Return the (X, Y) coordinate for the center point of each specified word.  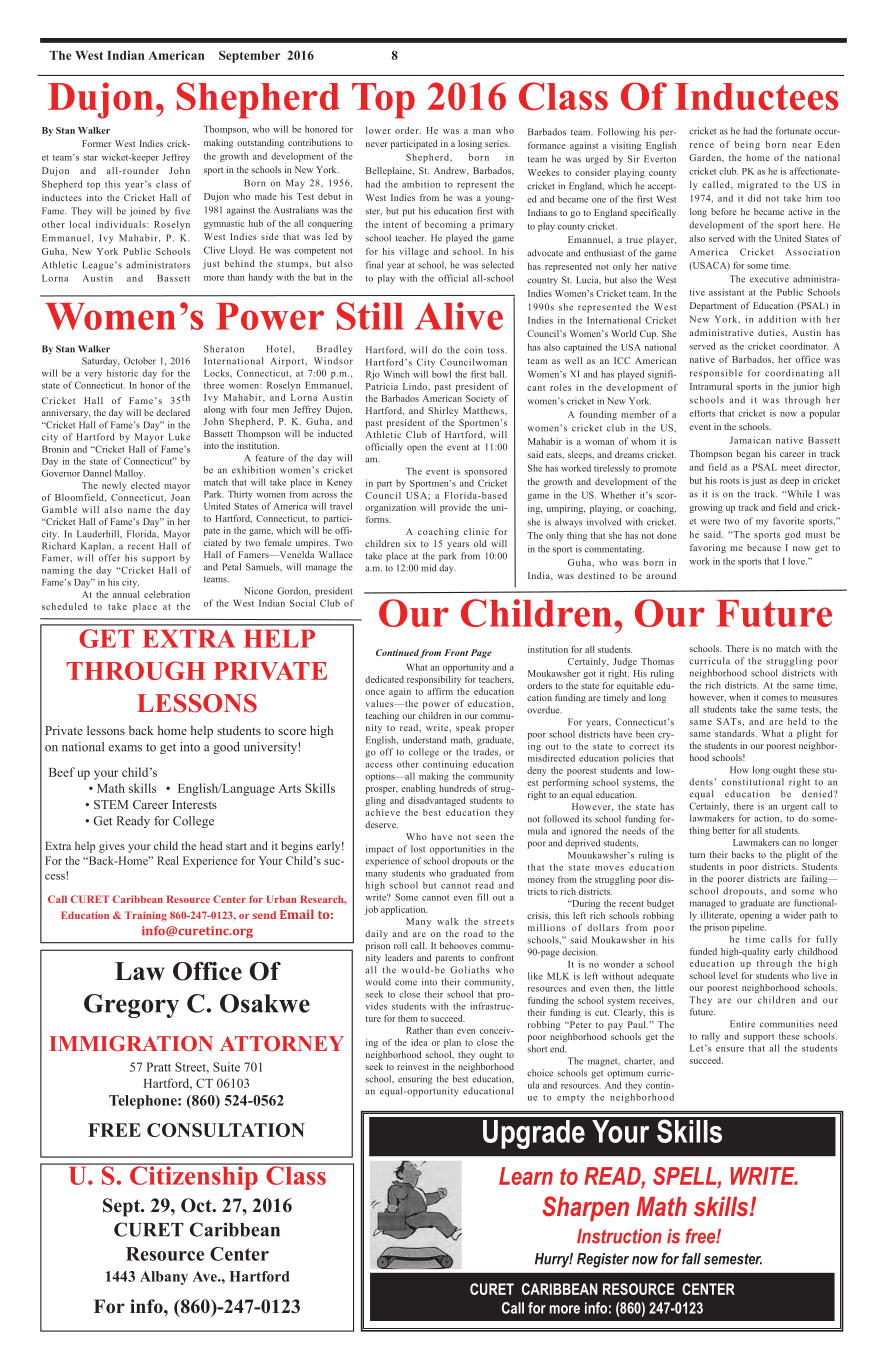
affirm (440, 691)
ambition (421, 184)
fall (691, 1259)
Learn (526, 1176)
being (747, 145)
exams (125, 748)
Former (96, 143)
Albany (164, 1278)
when (739, 697)
